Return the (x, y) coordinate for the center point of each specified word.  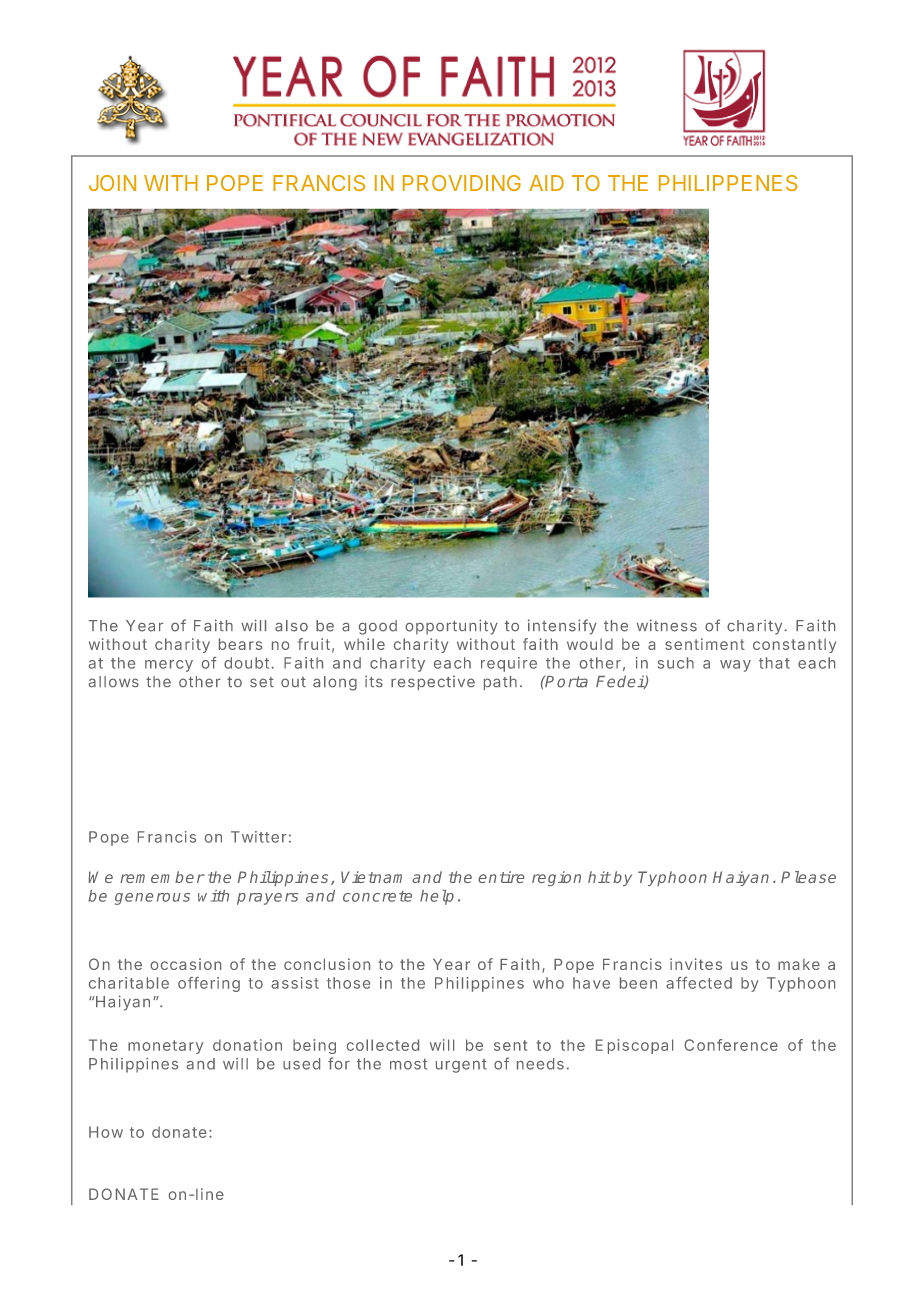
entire (501, 877)
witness (667, 625)
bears (240, 644)
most (408, 1064)
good (378, 627)
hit (599, 877)
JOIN (112, 183)
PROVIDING (462, 183)
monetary (165, 1047)
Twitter (258, 837)
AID (546, 183)
